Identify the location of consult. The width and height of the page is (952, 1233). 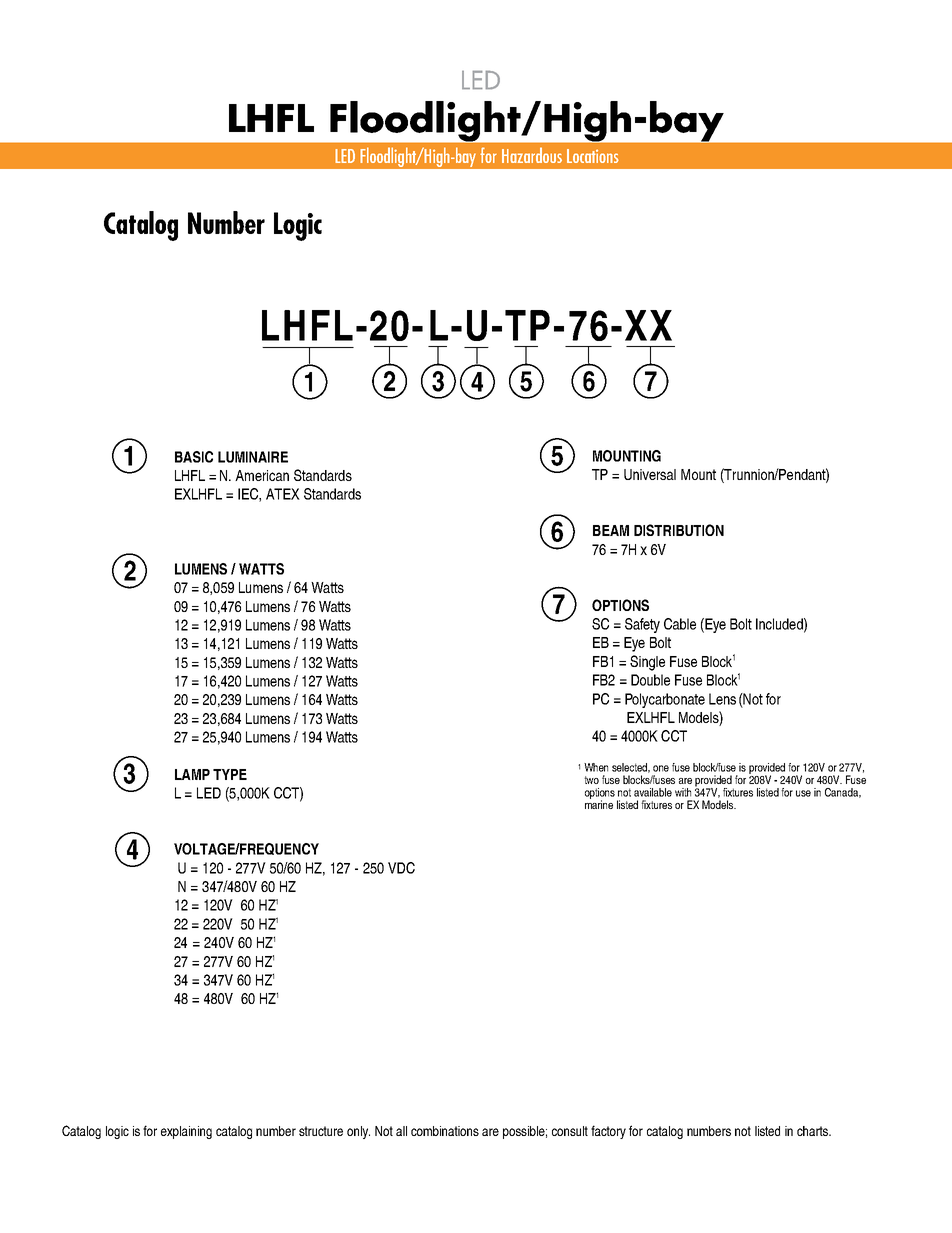
(570, 1131).
